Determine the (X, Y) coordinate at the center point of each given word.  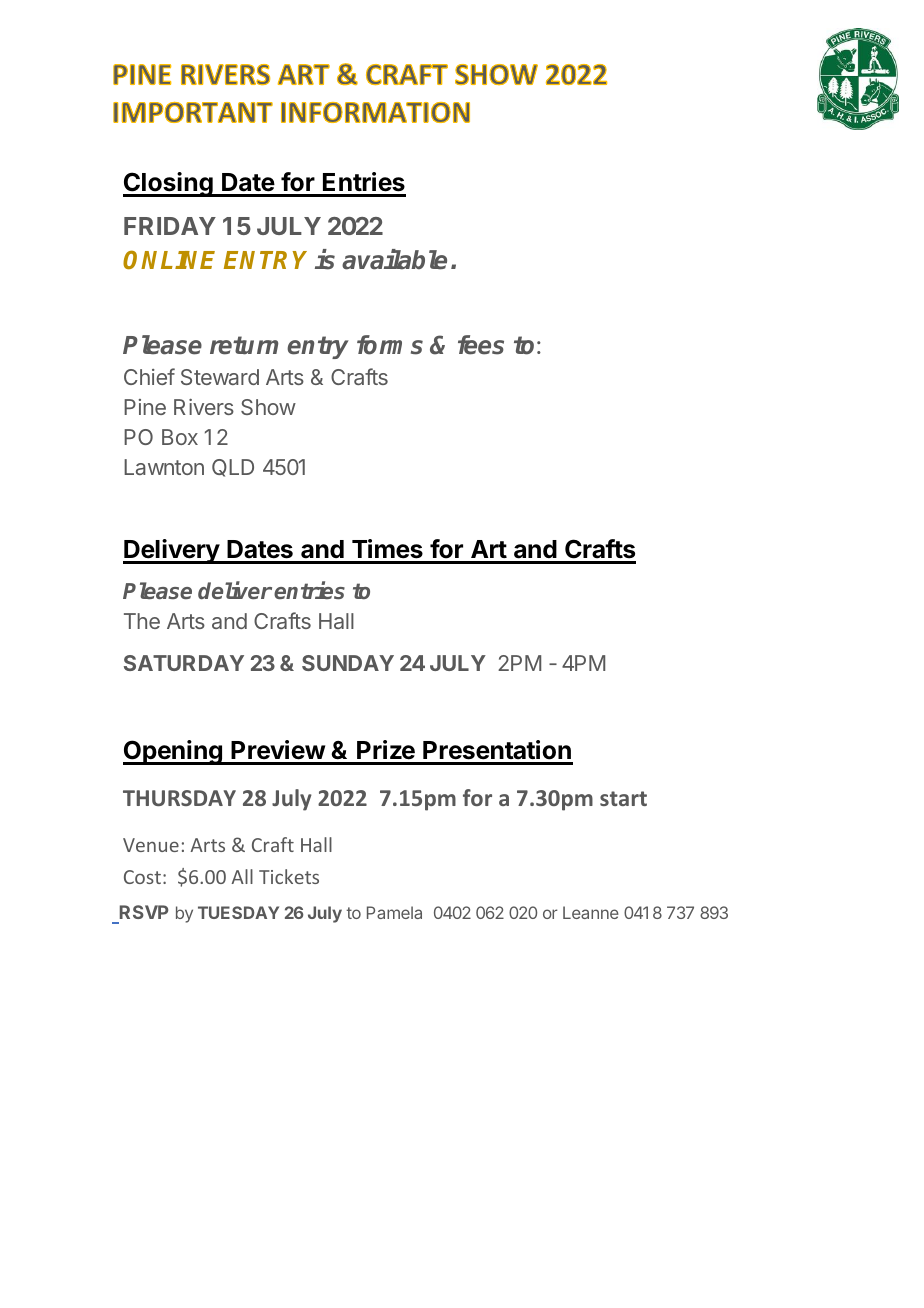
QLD (233, 468)
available (394, 259)
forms (390, 345)
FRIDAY (170, 226)
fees (481, 345)
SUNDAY (348, 663)
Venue (151, 845)
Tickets (289, 876)
